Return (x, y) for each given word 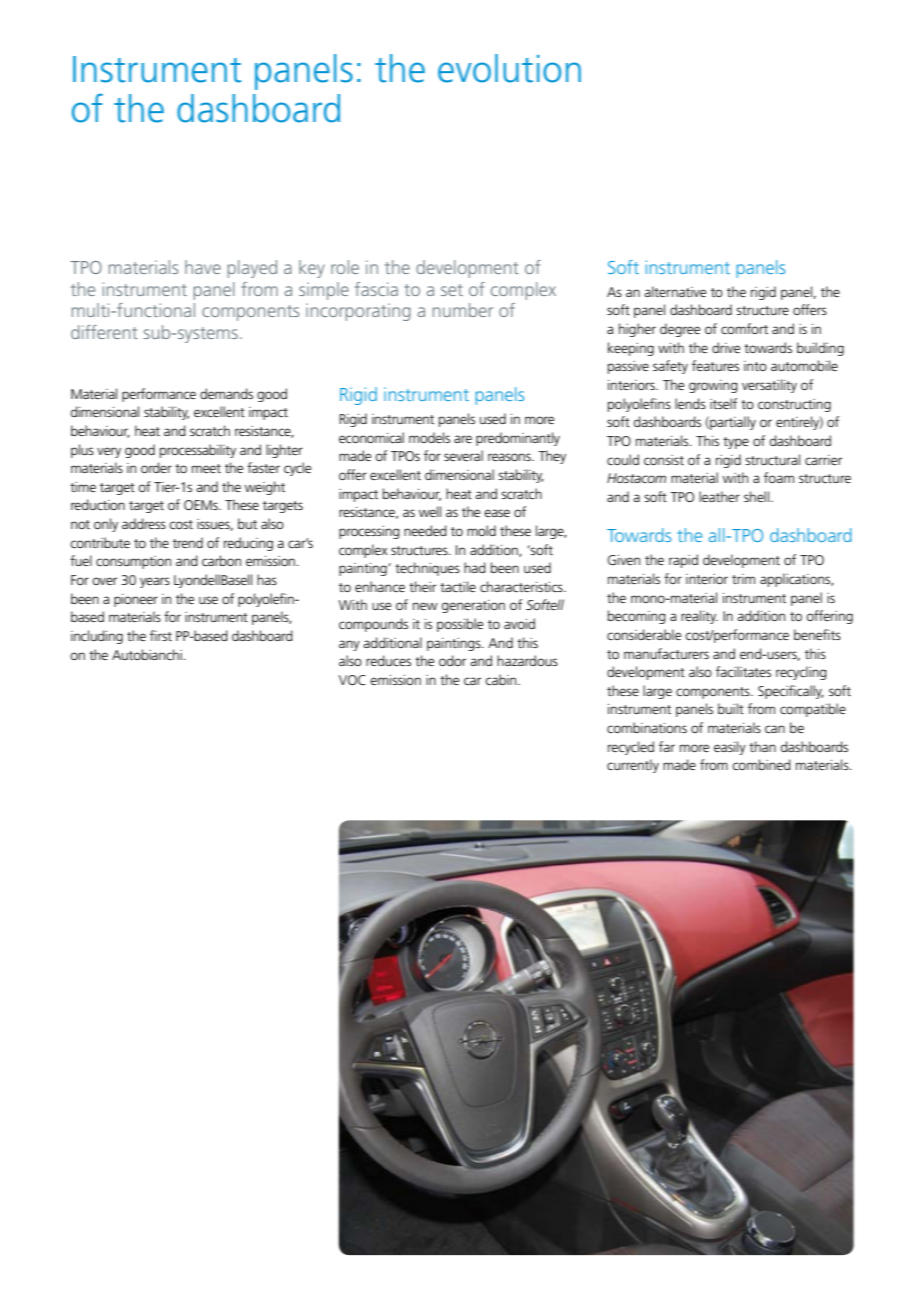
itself (723, 403)
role (345, 267)
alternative (675, 291)
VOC (352, 680)
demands (226, 393)
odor (452, 660)
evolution (509, 68)
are (463, 439)
